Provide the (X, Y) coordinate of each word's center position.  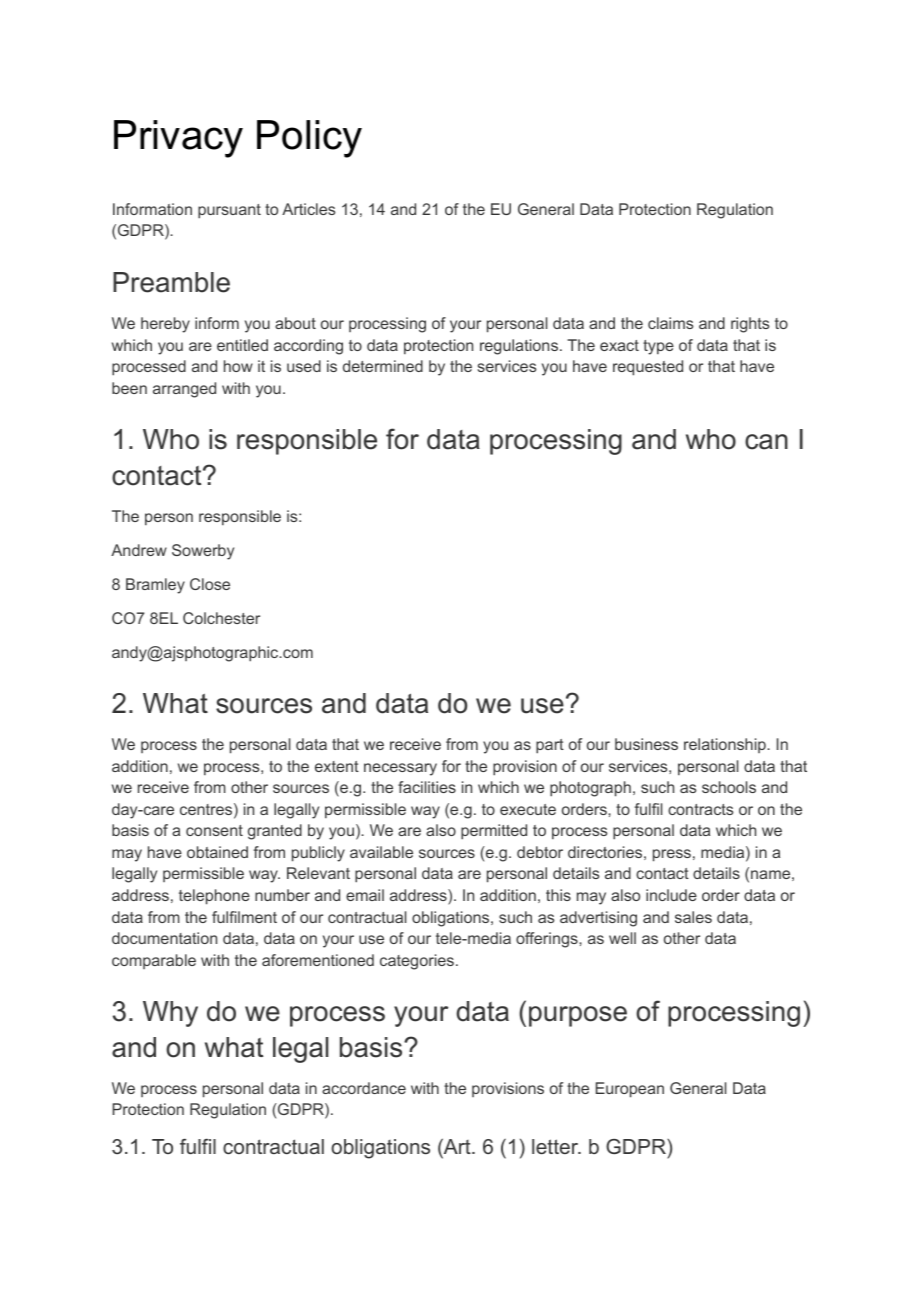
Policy (309, 139)
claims (670, 323)
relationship (726, 745)
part (550, 746)
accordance (364, 1088)
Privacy (178, 139)
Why (170, 1014)
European (630, 1090)
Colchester (221, 618)
